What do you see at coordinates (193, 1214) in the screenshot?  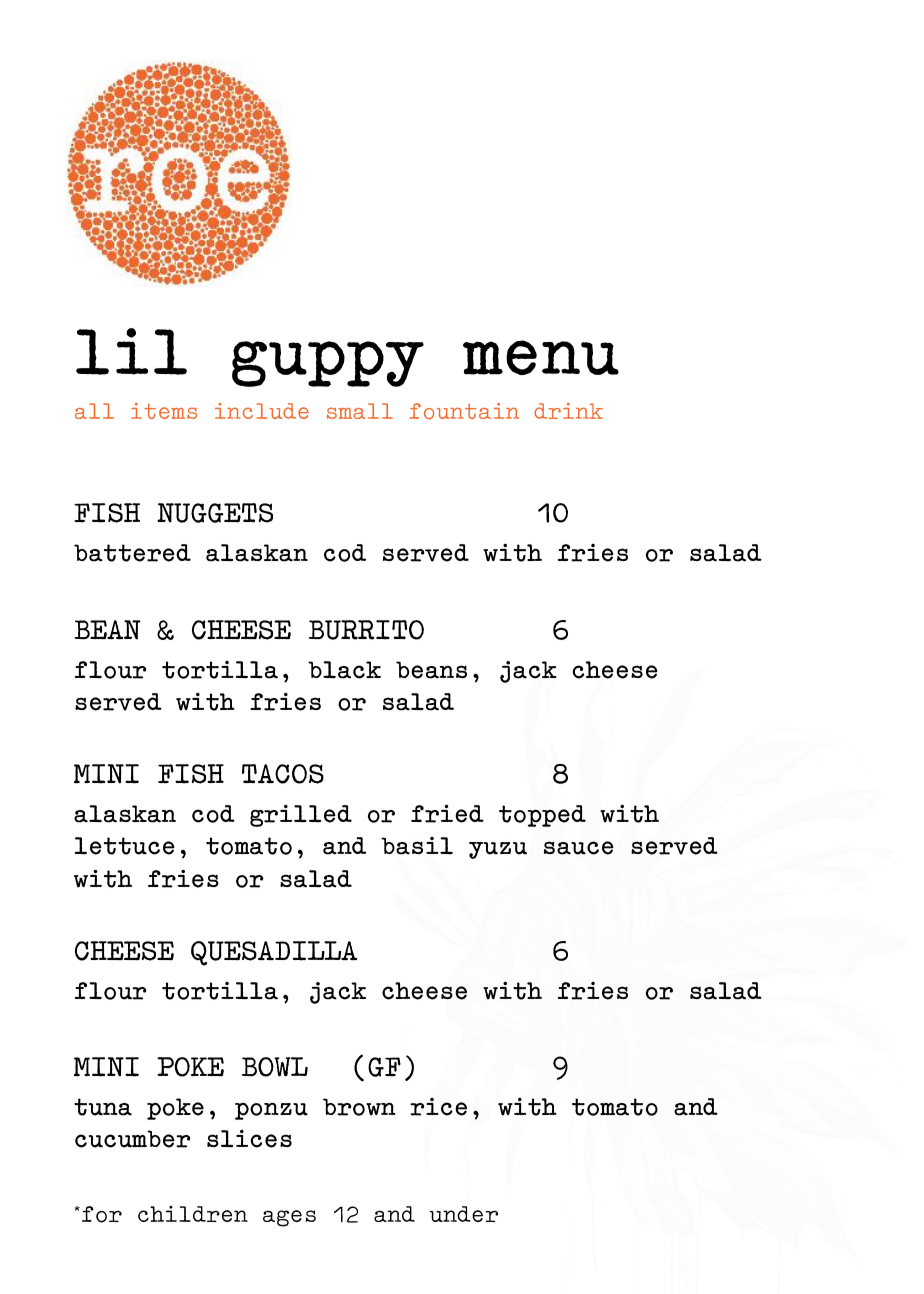 I see `children` at bounding box center [193, 1214].
